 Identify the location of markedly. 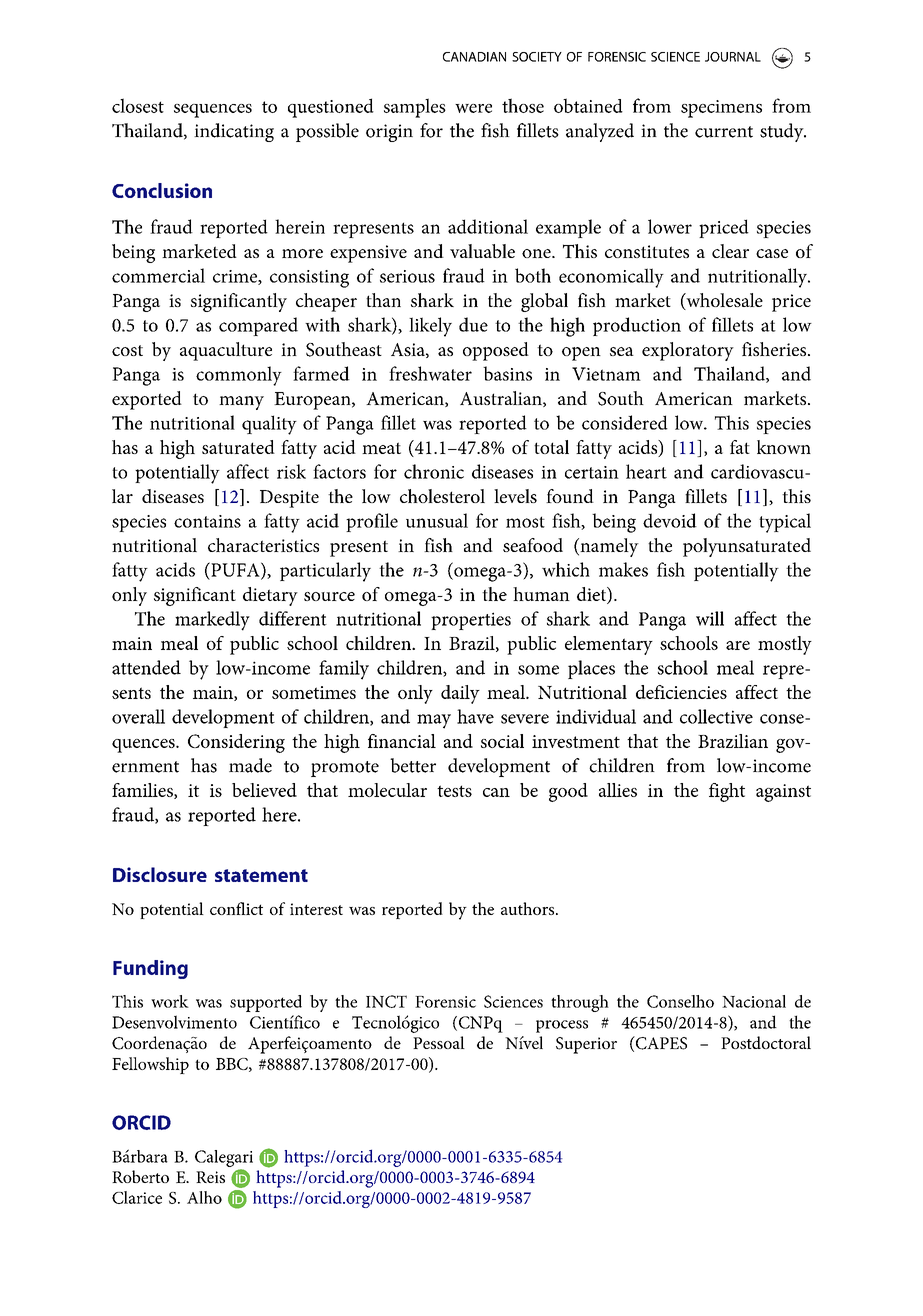
(212, 621).
